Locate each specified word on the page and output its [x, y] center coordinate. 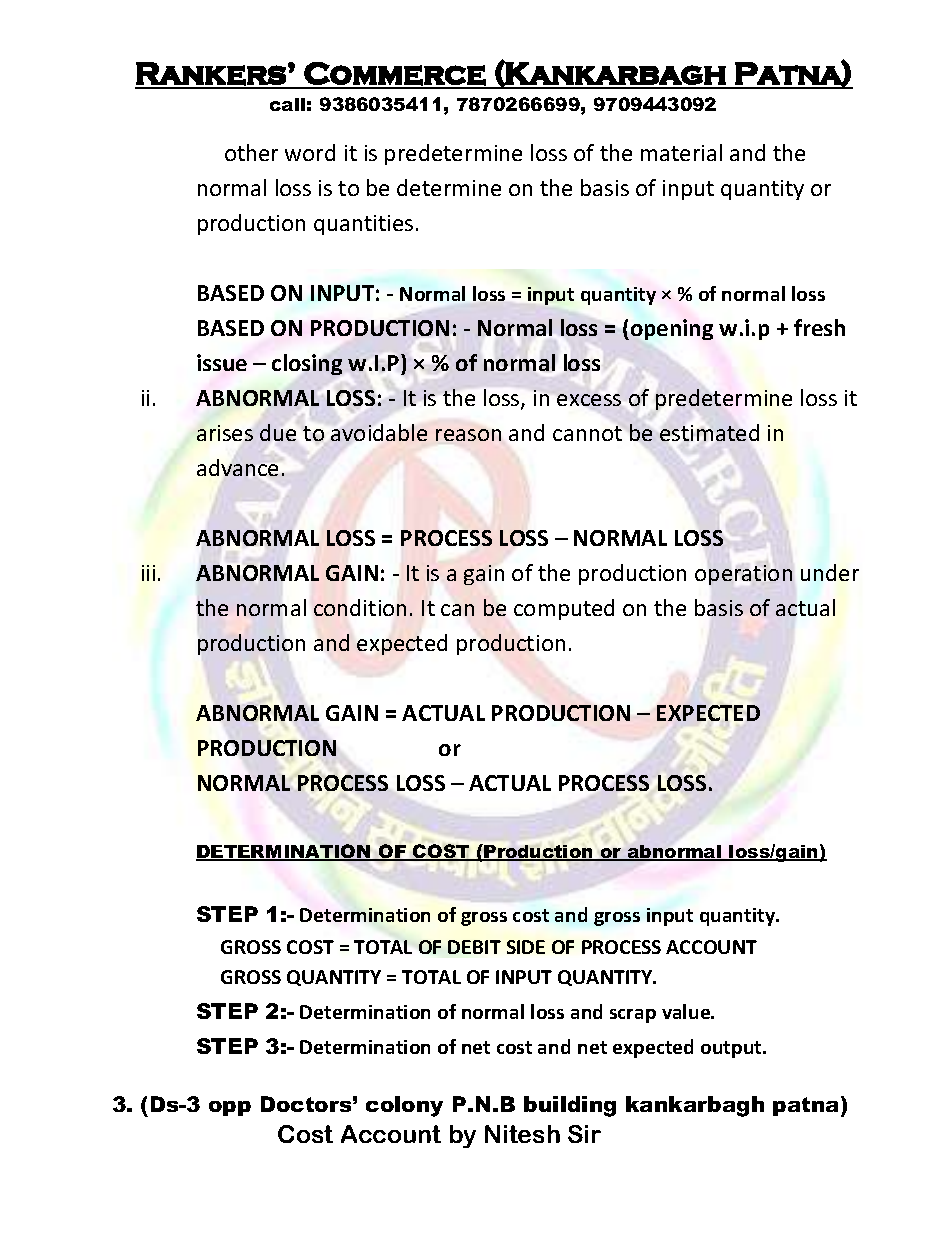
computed [564, 609]
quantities [363, 225]
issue [222, 362]
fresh [819, 327]
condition [360, 607]
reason [468, 435]
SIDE [526, 947]
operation [743, 575]
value [687, 1011]
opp [230, 1108]
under [830, 572]
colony [404, 1106]
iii [148, 573]
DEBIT [474, 947]
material [681, 152]
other [251, 152]
